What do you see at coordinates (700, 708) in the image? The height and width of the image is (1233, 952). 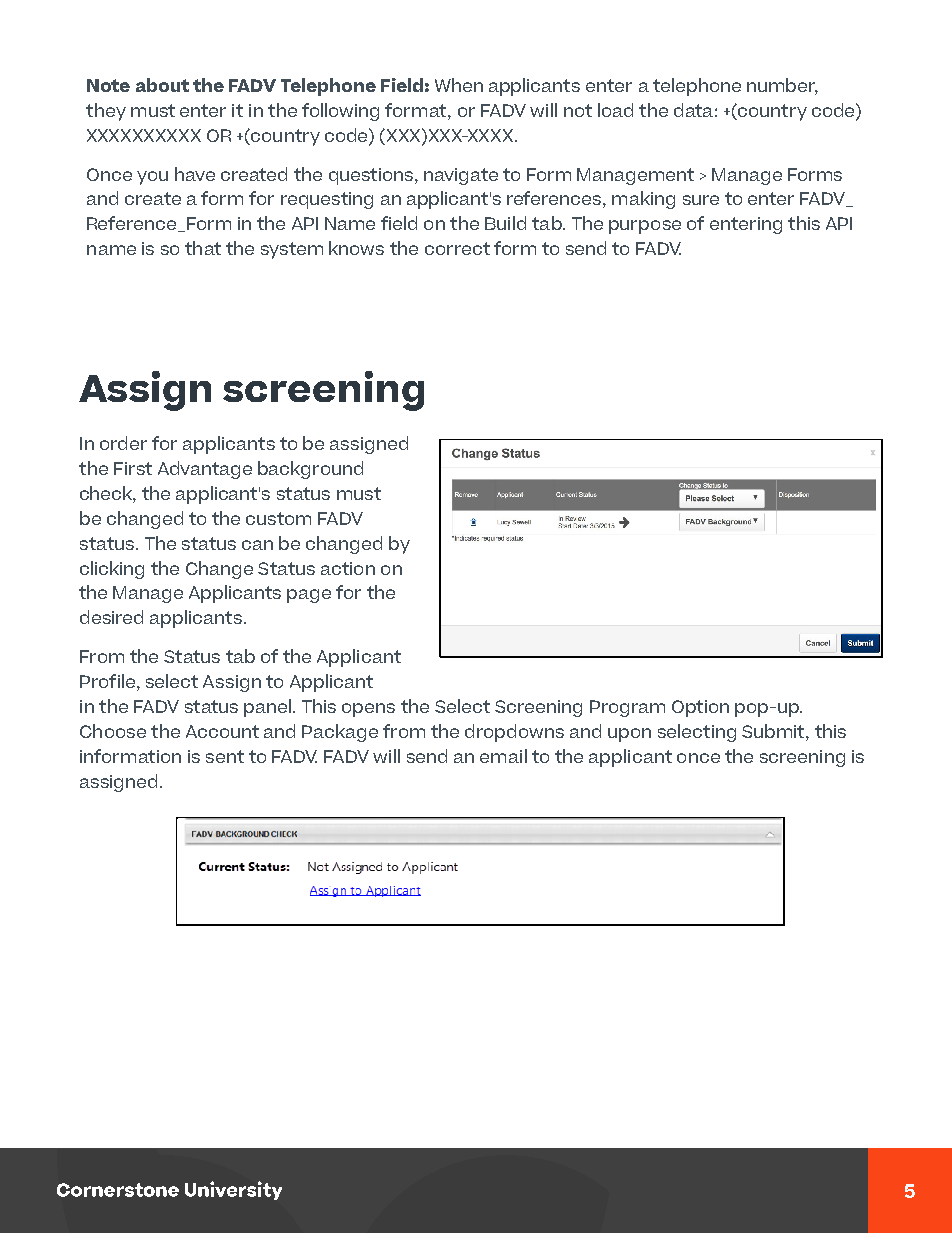 I see `Option` at bounding box center [700, 708].
